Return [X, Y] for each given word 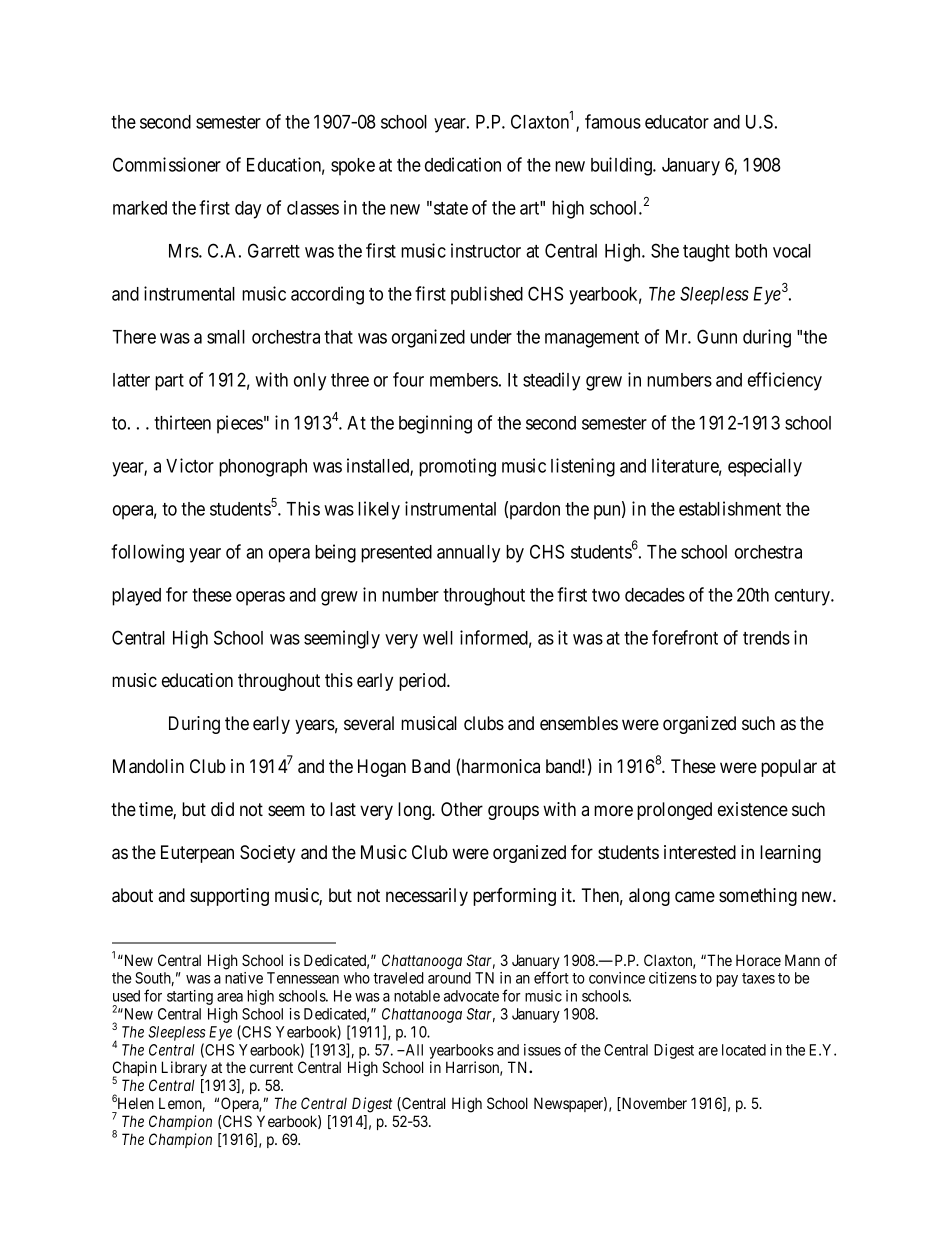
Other [462, 809]
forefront [685, 637]
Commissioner [167, 164]
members [464, 380]
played [136, 597]
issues [542, 1050]
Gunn [717, 336]
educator [677, 122]
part [169, 382]
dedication [463, 164]
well [438, 638]
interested [700, 852]
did [222, 809]
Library [184, 1069]
